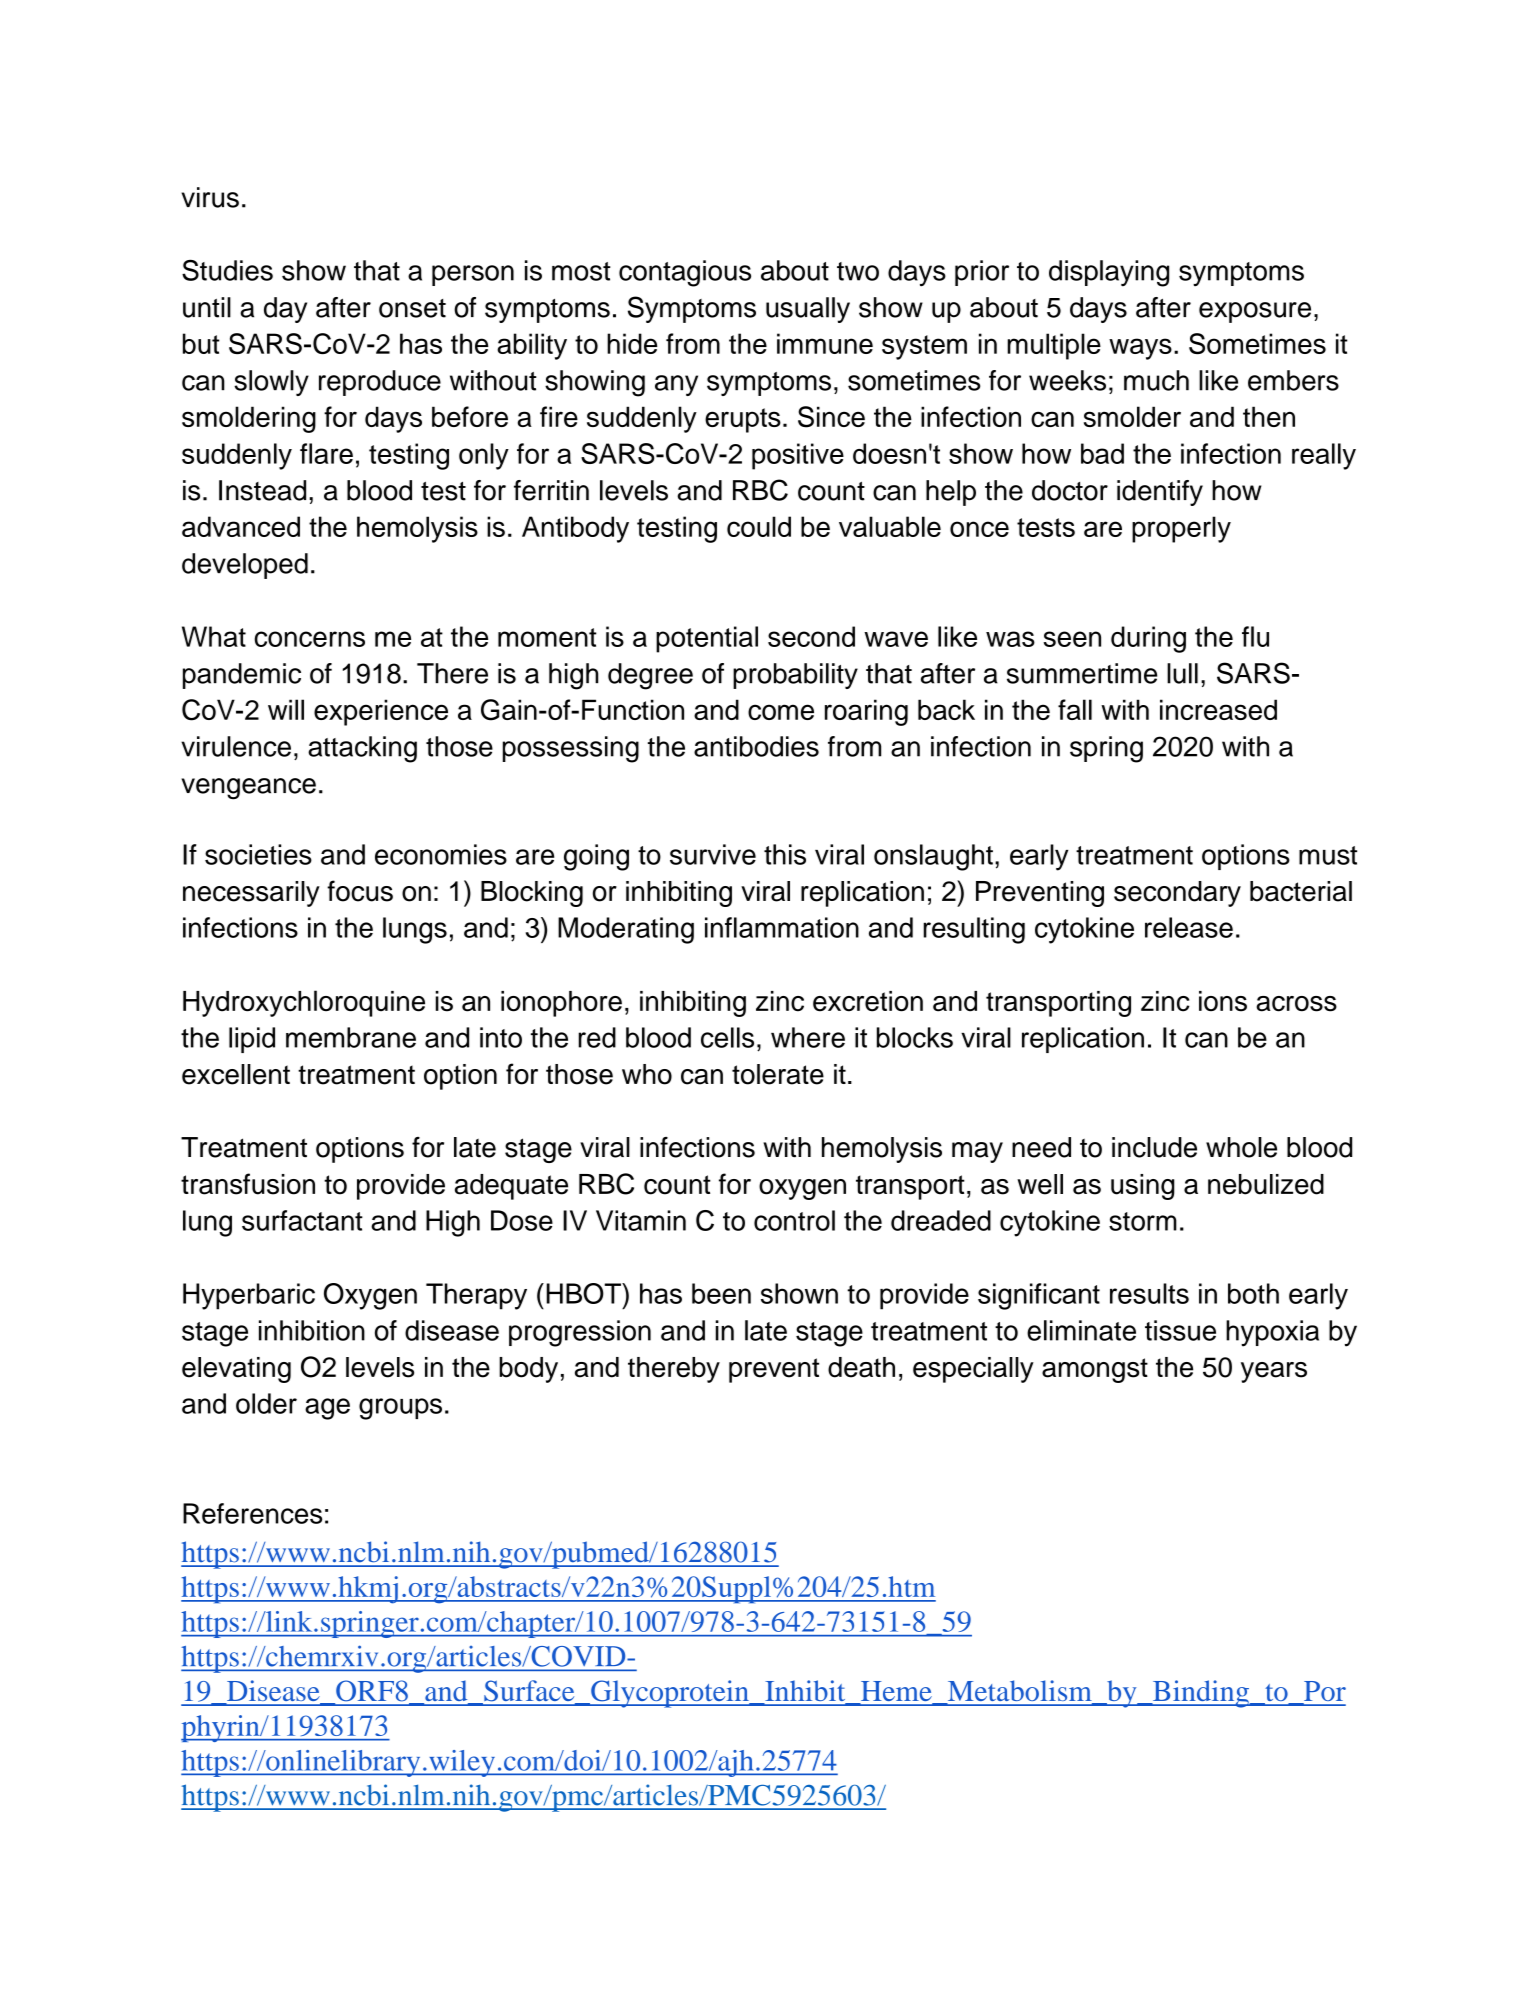 This screenshot has height=1993, width=1540. Describe the element at coordinates (1181, 529) in the screenshot. I see `properly` at that location.
